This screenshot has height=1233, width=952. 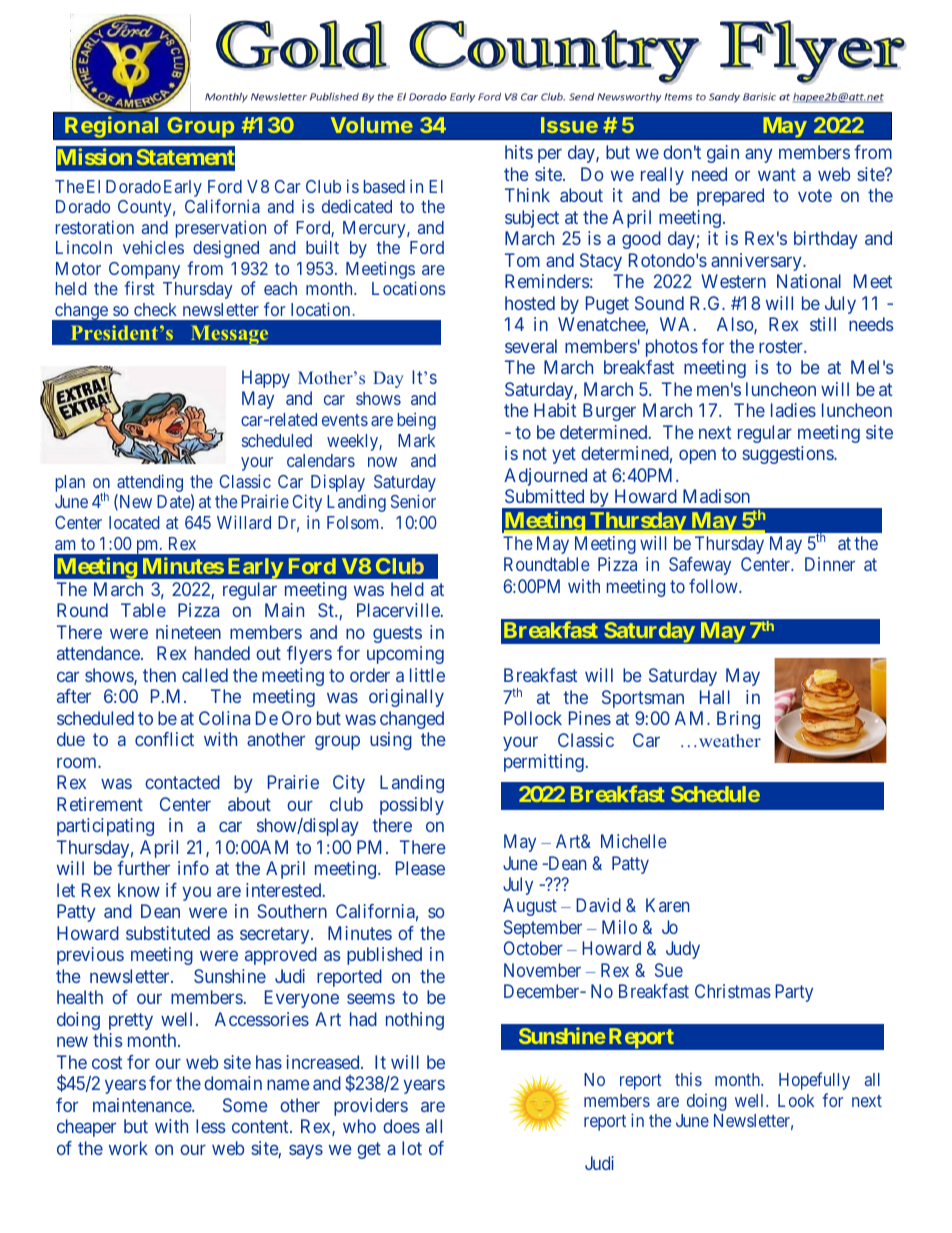 What do you see at coordinates (668, 905) in the screenshot?
I see `Karen` at bounding box center [668, 905].
